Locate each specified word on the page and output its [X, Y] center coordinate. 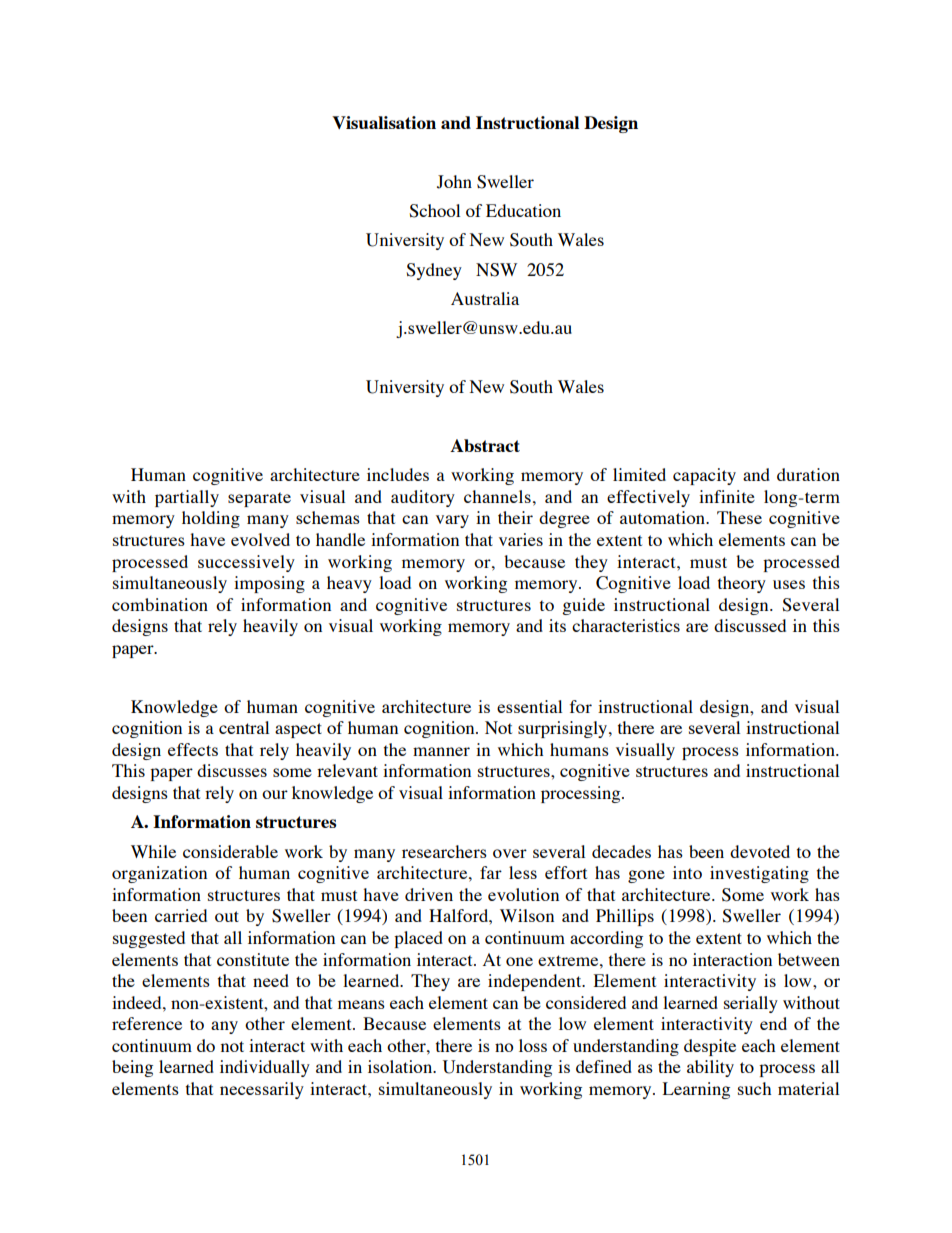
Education [523, 210]
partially [187, 498]
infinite [727, 496]
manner [441, 751]
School [434, 211]
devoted [760, 851]
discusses [232, 770]
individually [265, 1068]
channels [497, 496]
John [454, 182]
